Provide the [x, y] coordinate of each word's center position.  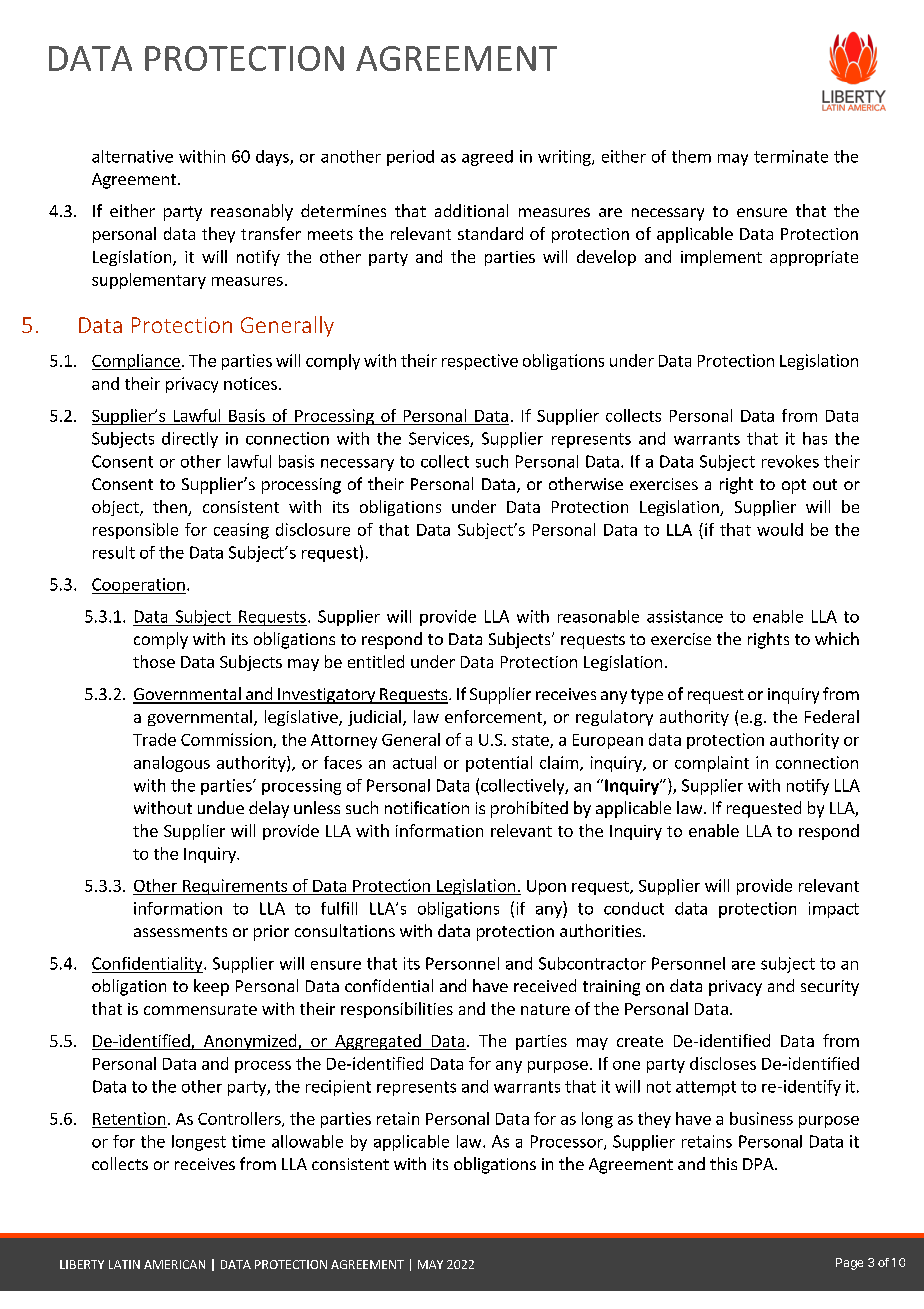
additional [471, 210]
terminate [791, 156]
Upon [546, 887]
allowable [307, 1141]
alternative [132, 156]
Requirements [235, 887]
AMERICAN [174, 1264]
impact [834, 910]
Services [440, 439]
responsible [135, 531]
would [780, 529]
